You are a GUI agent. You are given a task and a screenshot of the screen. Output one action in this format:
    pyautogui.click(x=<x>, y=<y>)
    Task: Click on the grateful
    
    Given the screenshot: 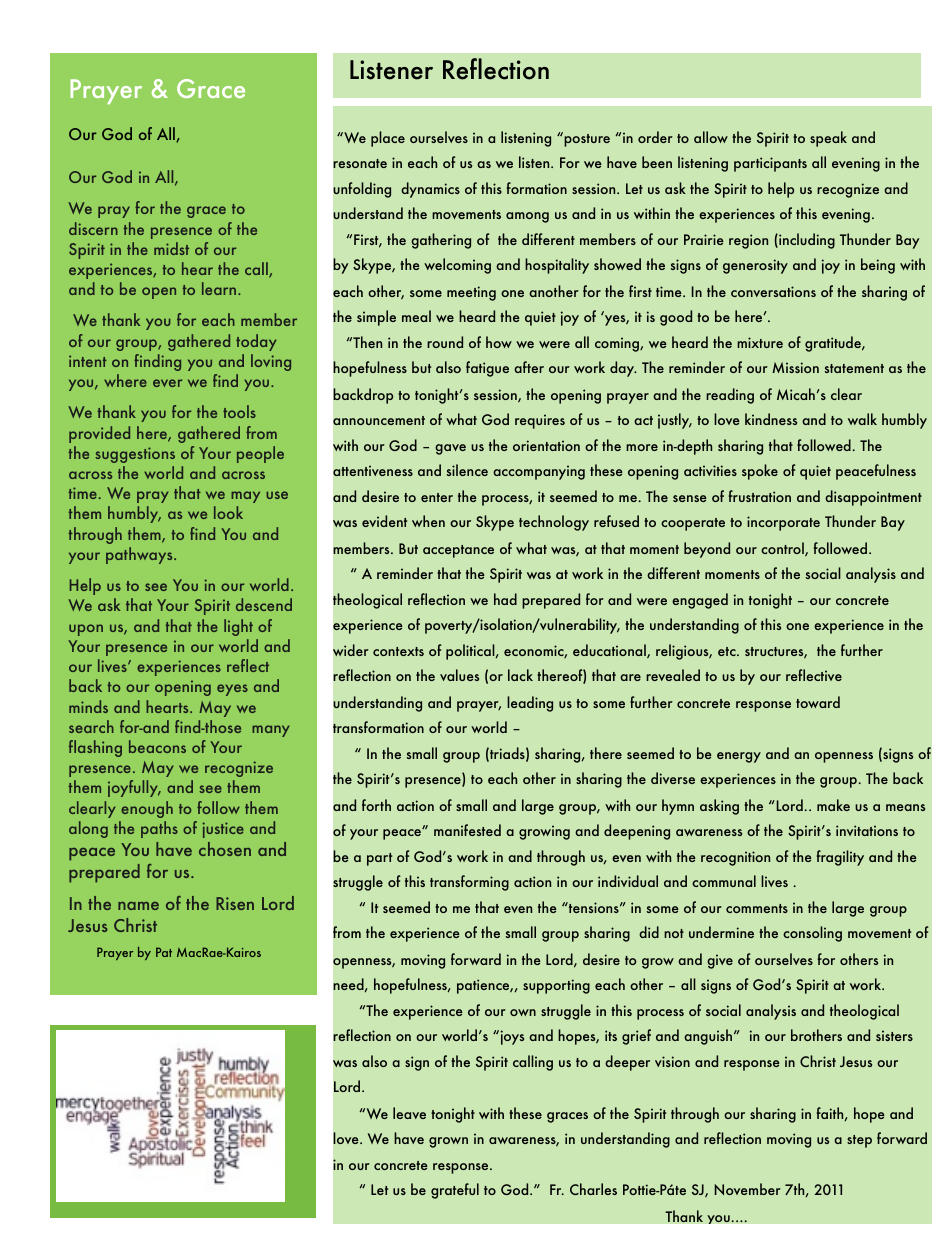 What is the action you would take?
    pyautogui.click(x=455, y=1191)
